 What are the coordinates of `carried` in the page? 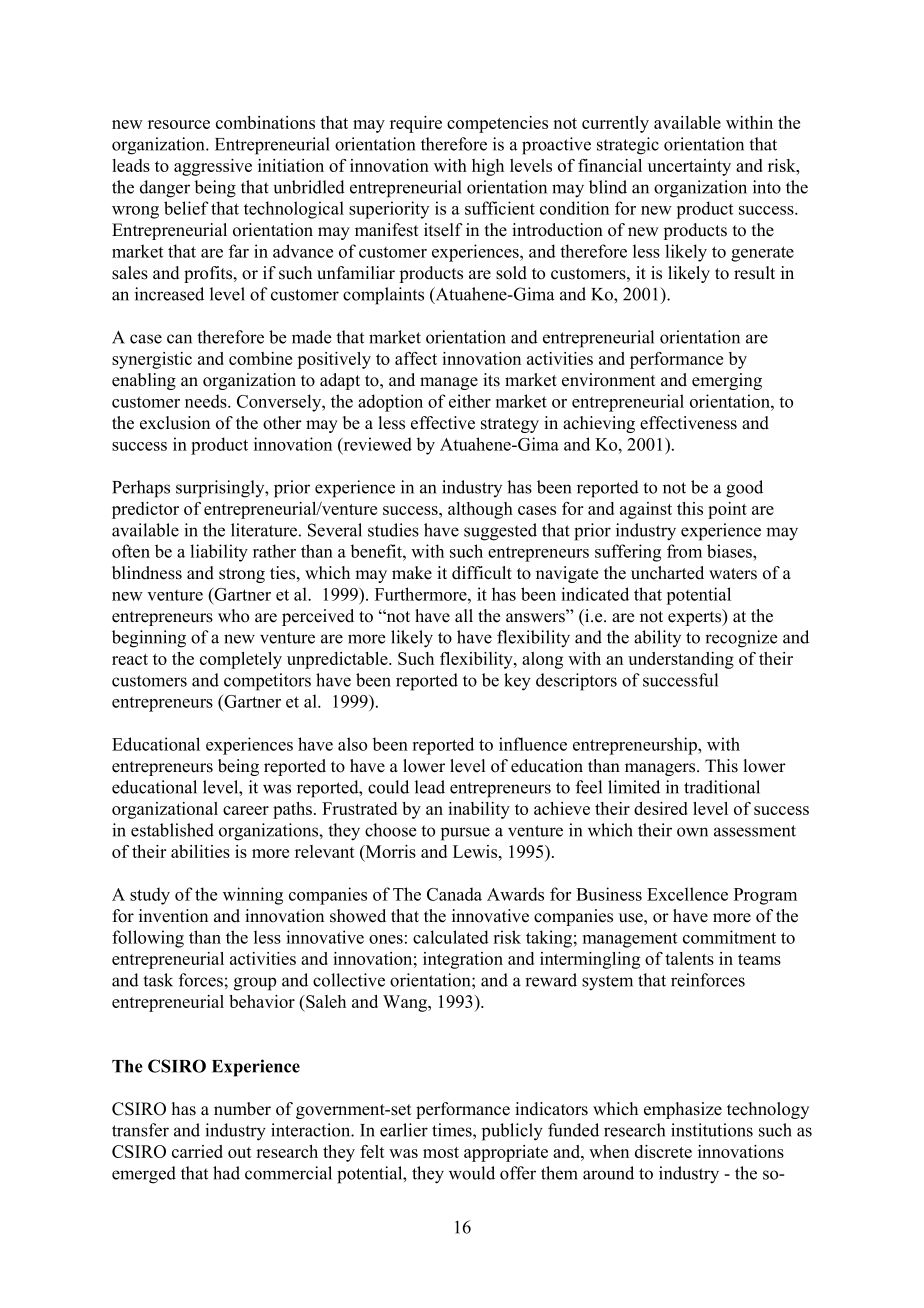 It's located at (197, 1151).
